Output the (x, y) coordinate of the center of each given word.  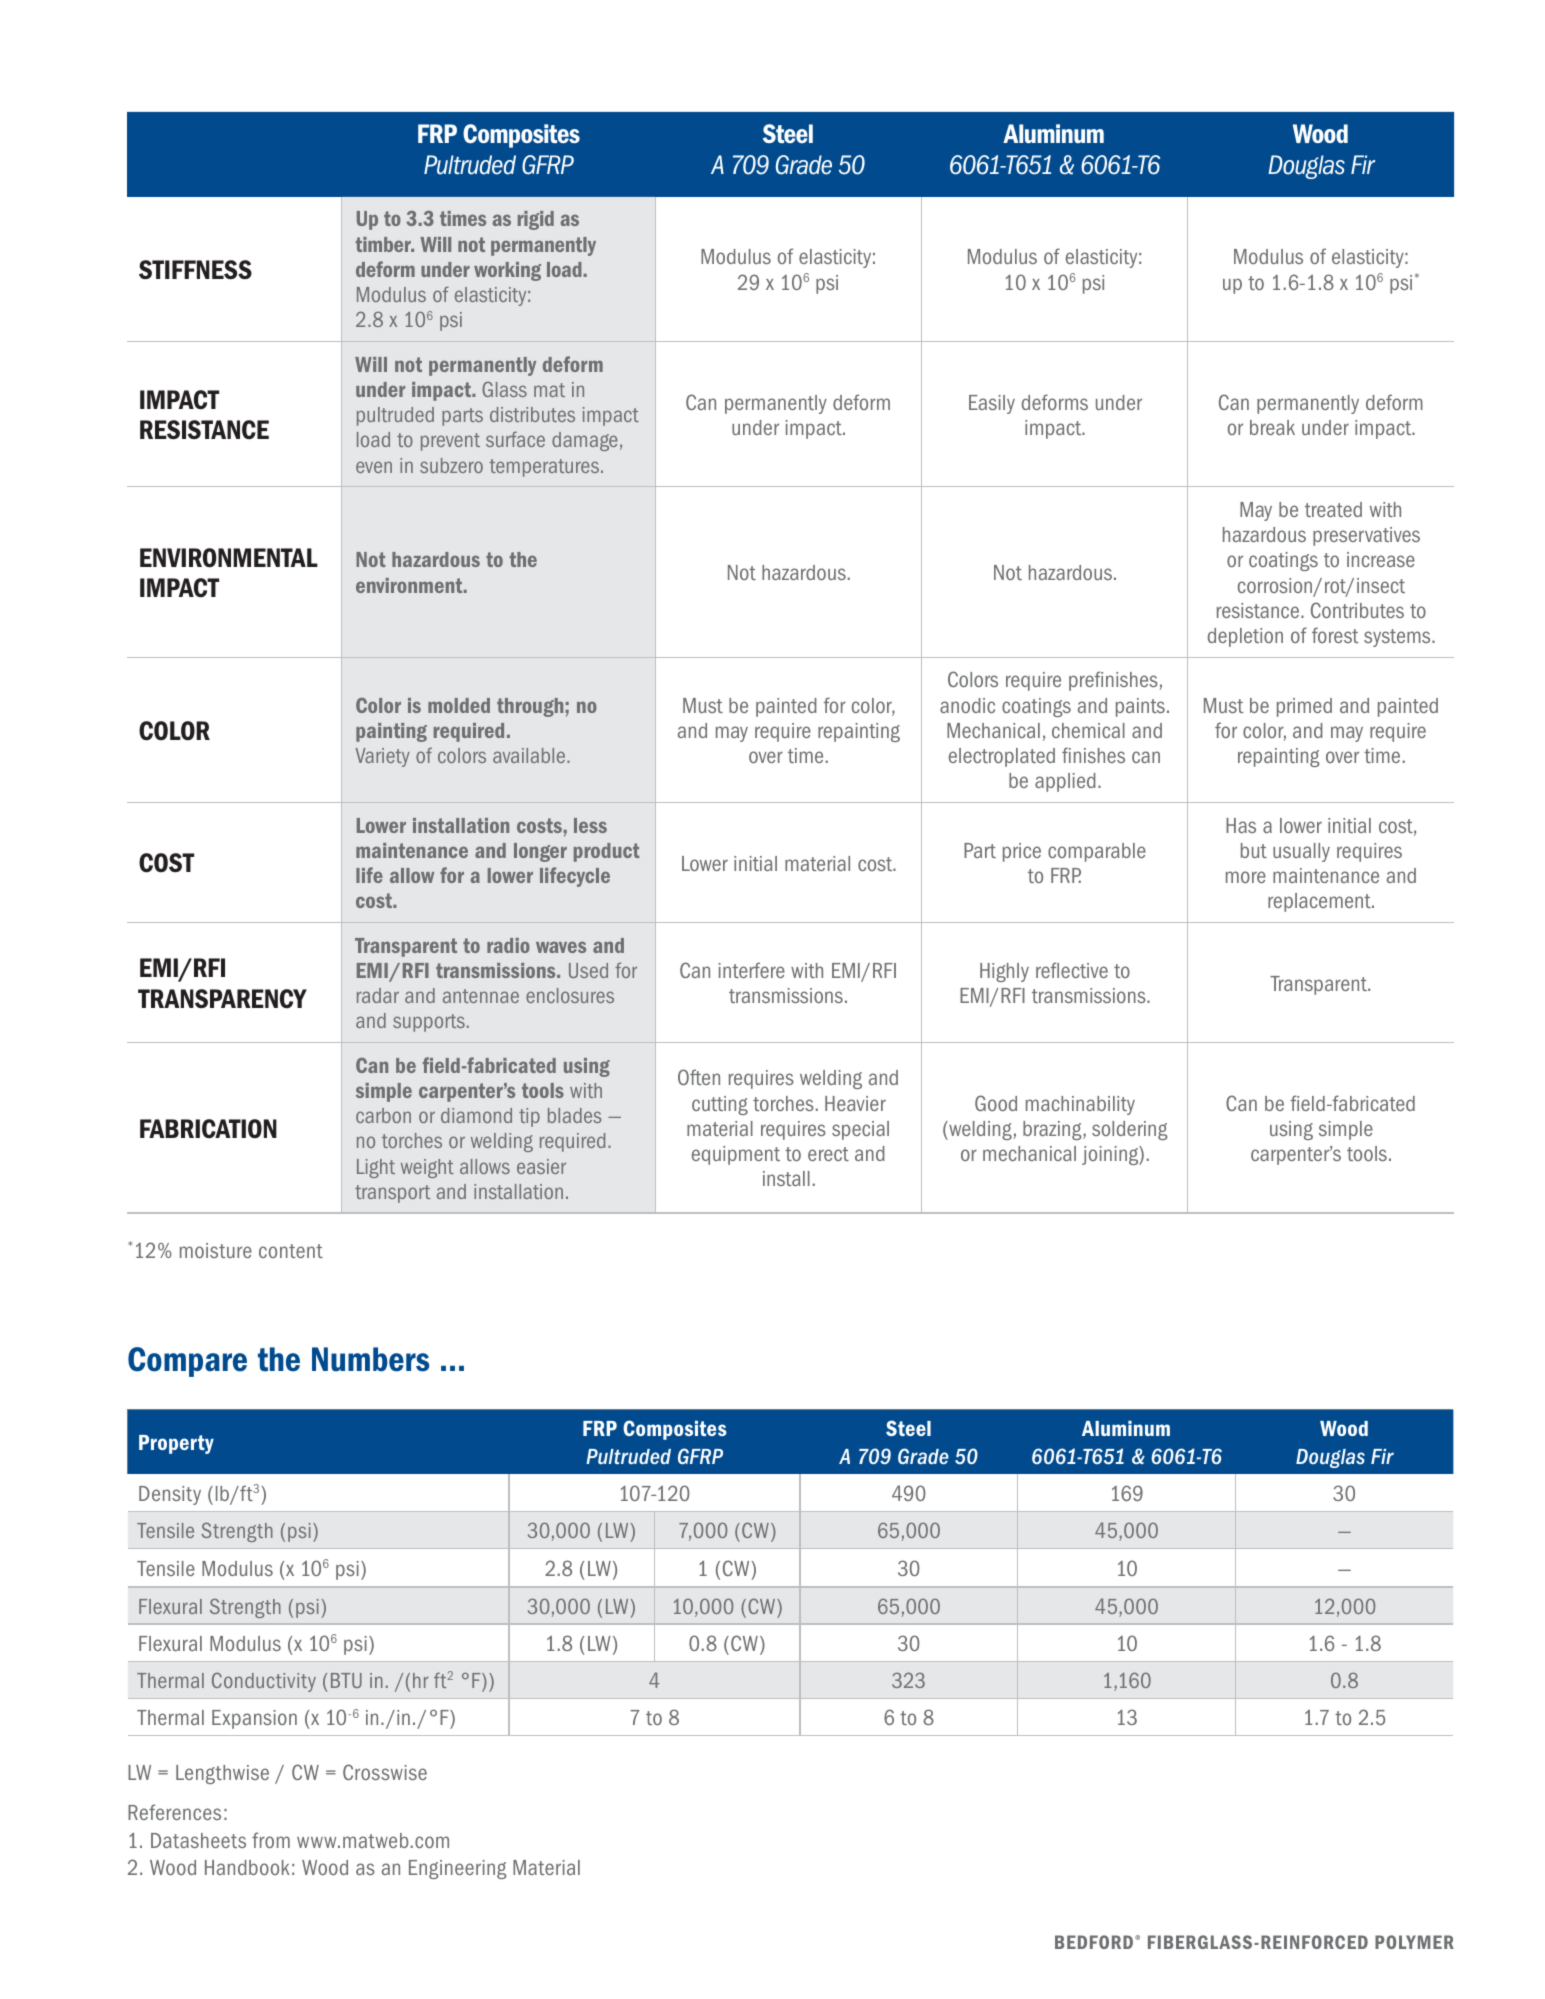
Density (170, 1495)
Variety (382, 757)
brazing (1053, 1130)
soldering (1129, 1130)
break (1272, 427)
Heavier (855, 1103)
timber (384, 244)
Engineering (457, 1869)
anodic (967, 705)
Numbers (371, 1359)
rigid (536, 220)
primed (1304, 707)
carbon (383, 1115)
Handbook (247, 1867)
